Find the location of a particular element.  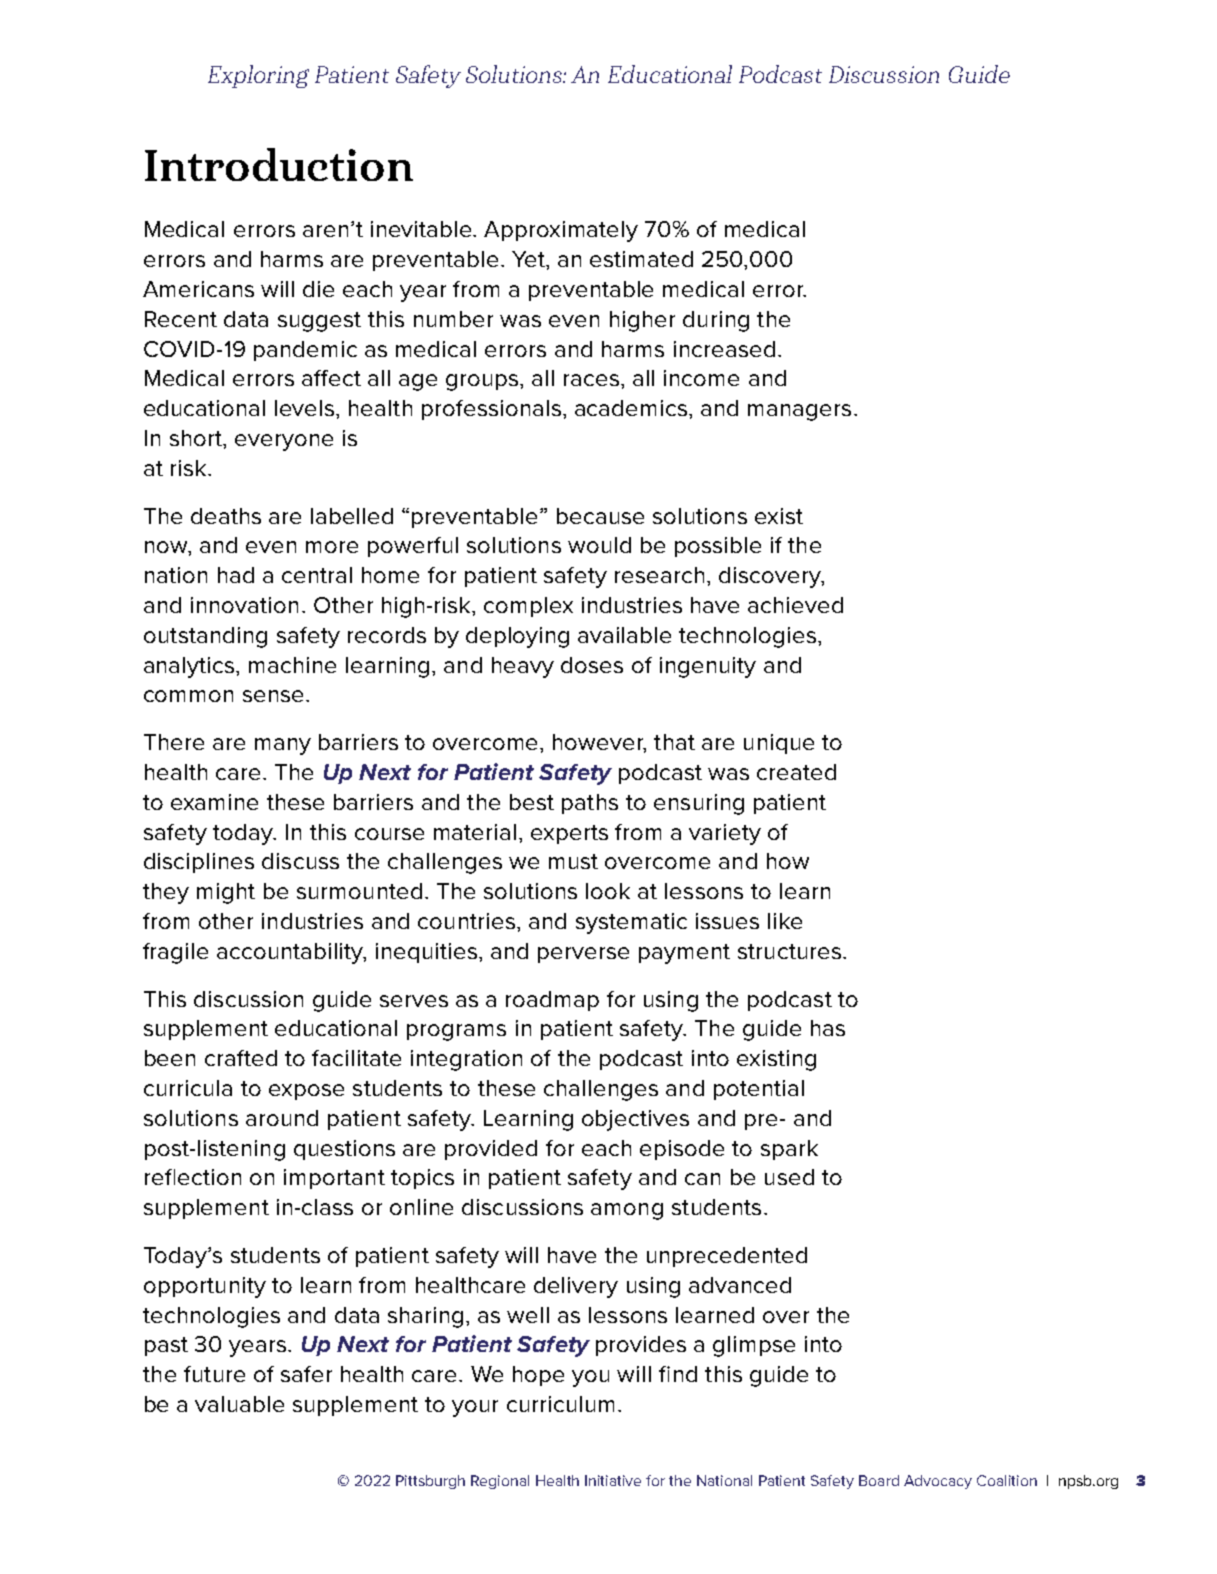

machine is located at coordinates (292, 665).
